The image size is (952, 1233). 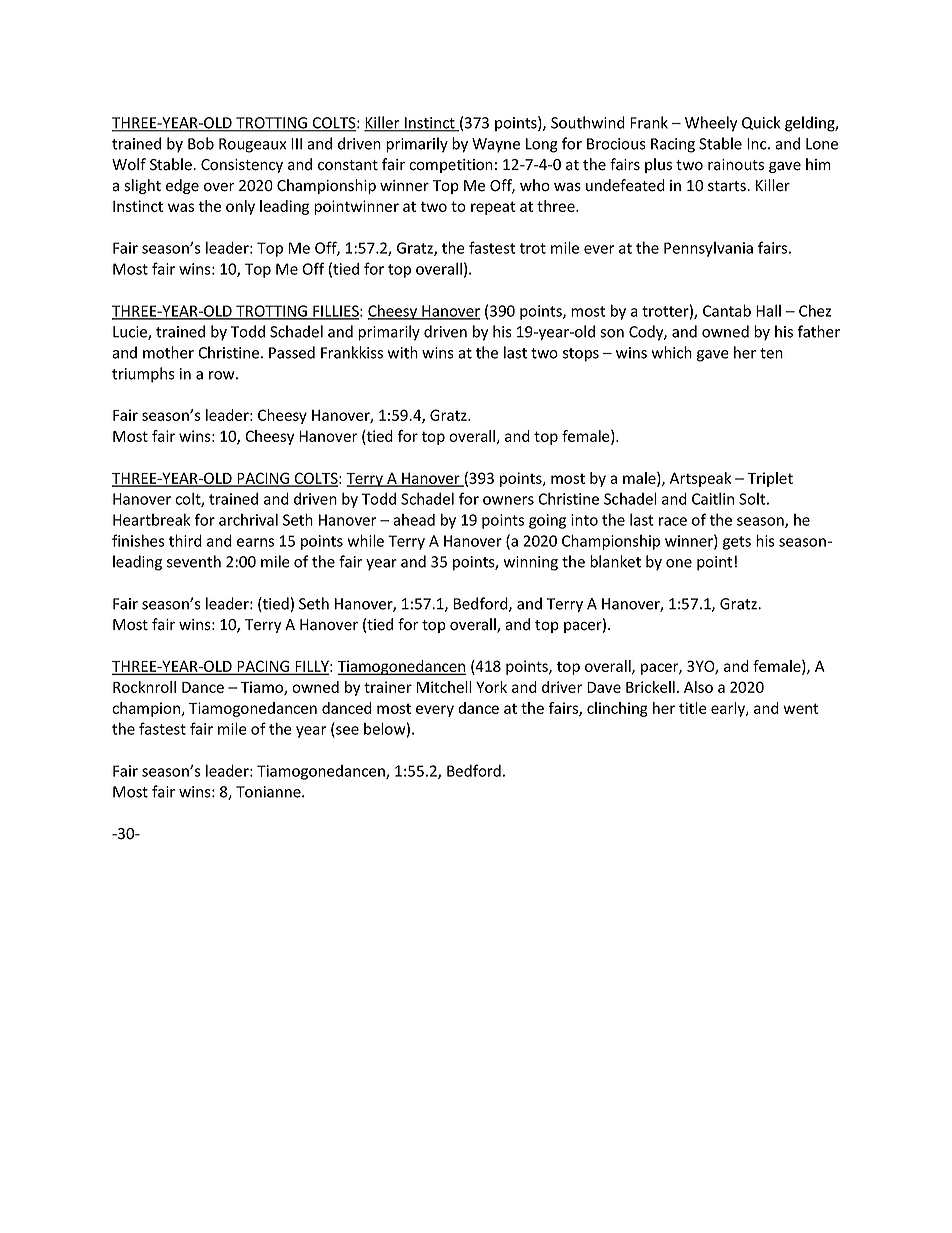 What do you see at coordinates (493, 208) in the image?
I see `repeat` at bounding box center [493, 208].
